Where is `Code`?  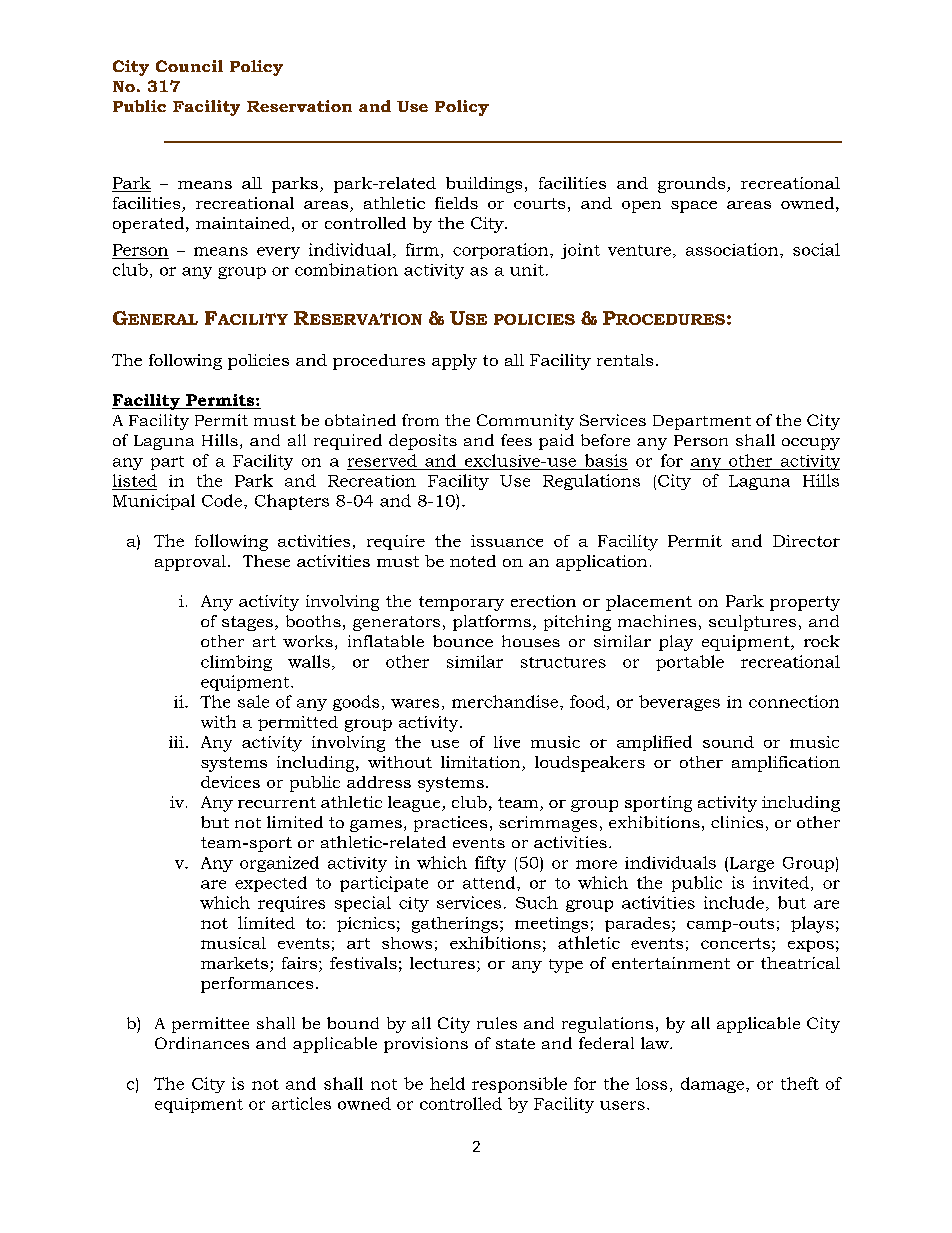
Code is located at coordinates (223, 500).
